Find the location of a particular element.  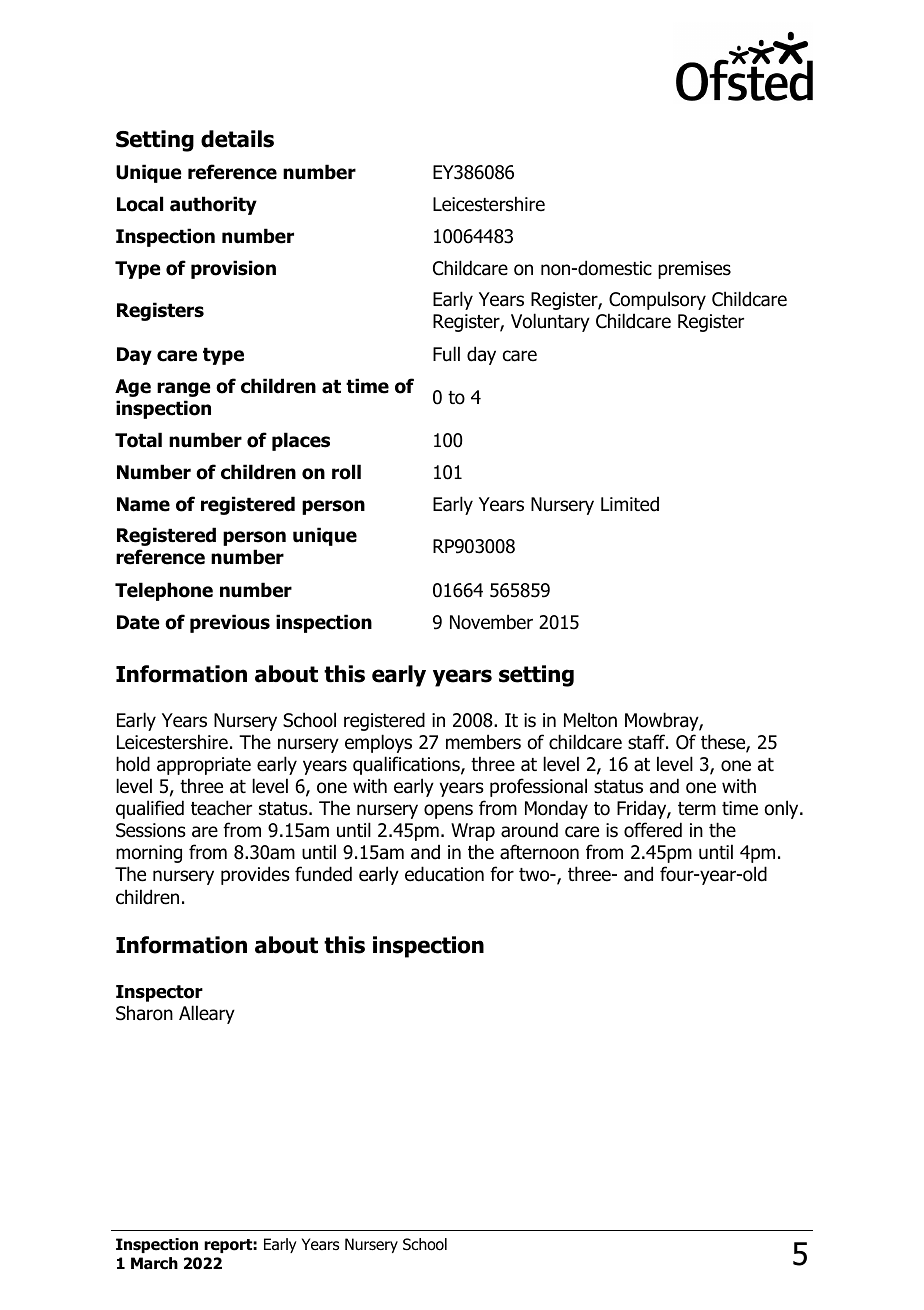

November is located at coordinates (491, 622).
